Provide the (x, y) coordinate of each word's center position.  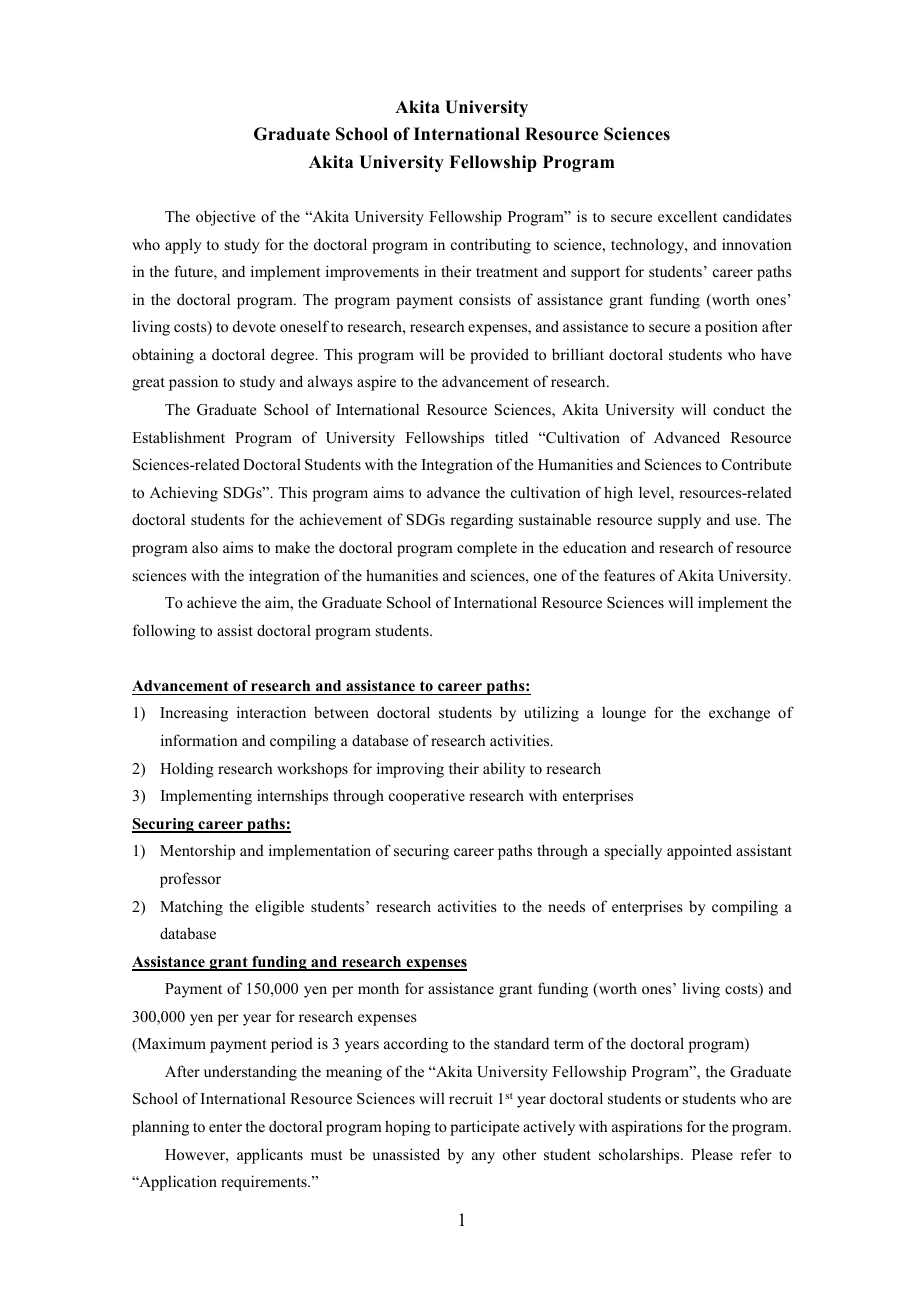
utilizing (551, 714)
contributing (491, 246)
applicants (270, 1156)
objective (225, 218)
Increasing (194, 714)
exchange (739, 714)
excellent (687, 216)
